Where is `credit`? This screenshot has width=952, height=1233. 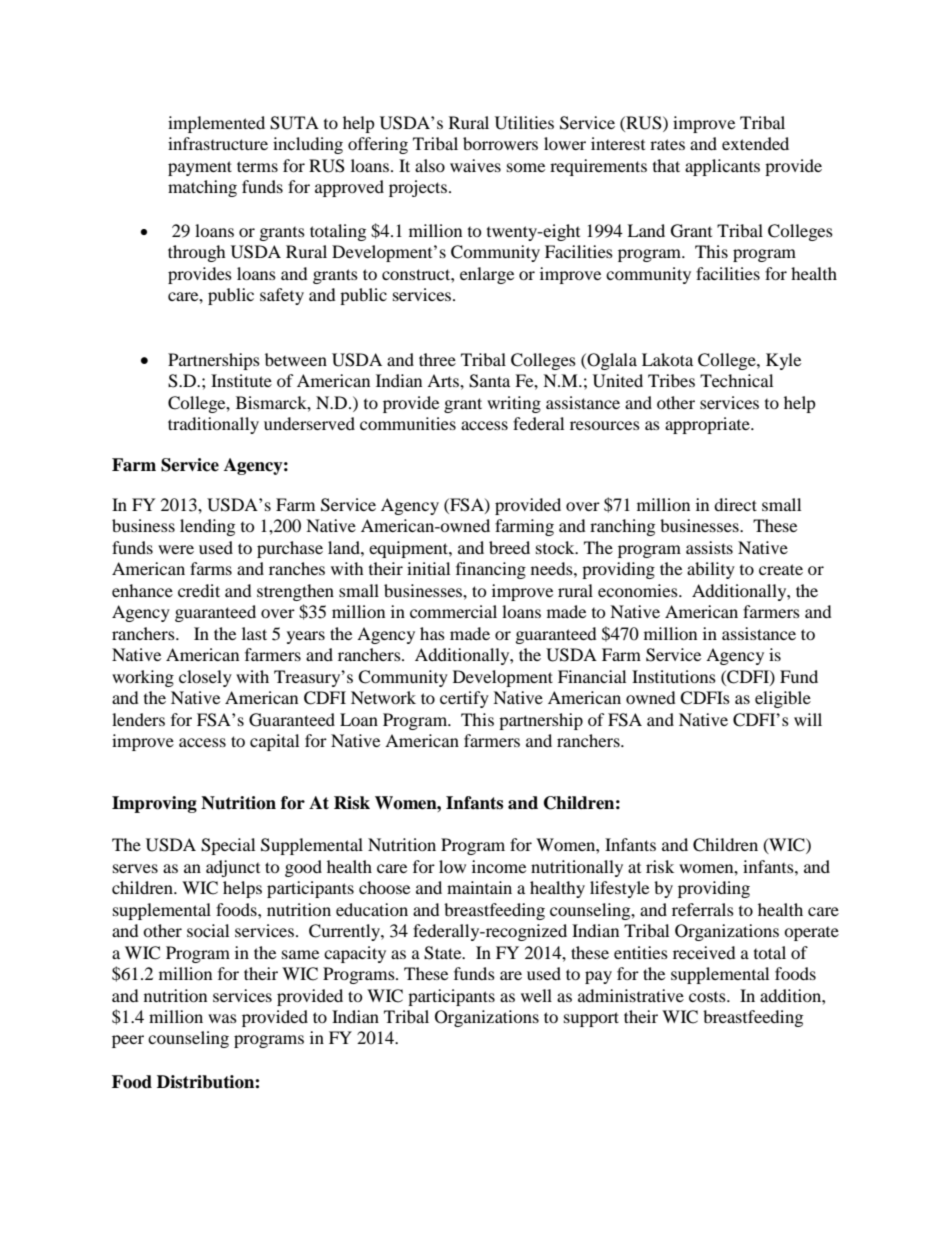 credit is located at coordinates (199, 590).
